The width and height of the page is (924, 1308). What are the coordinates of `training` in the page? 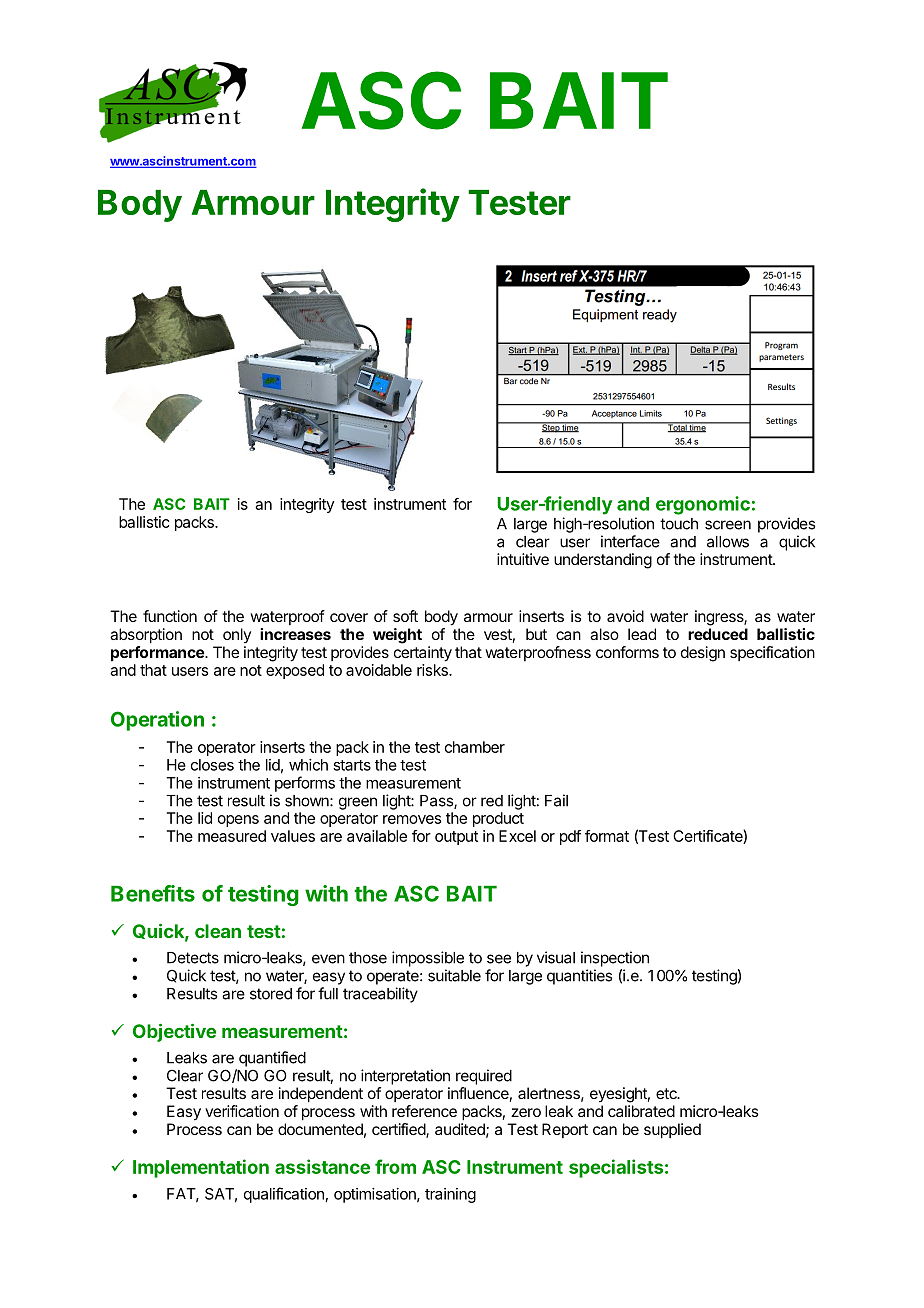 It's located at (450, 1195).
